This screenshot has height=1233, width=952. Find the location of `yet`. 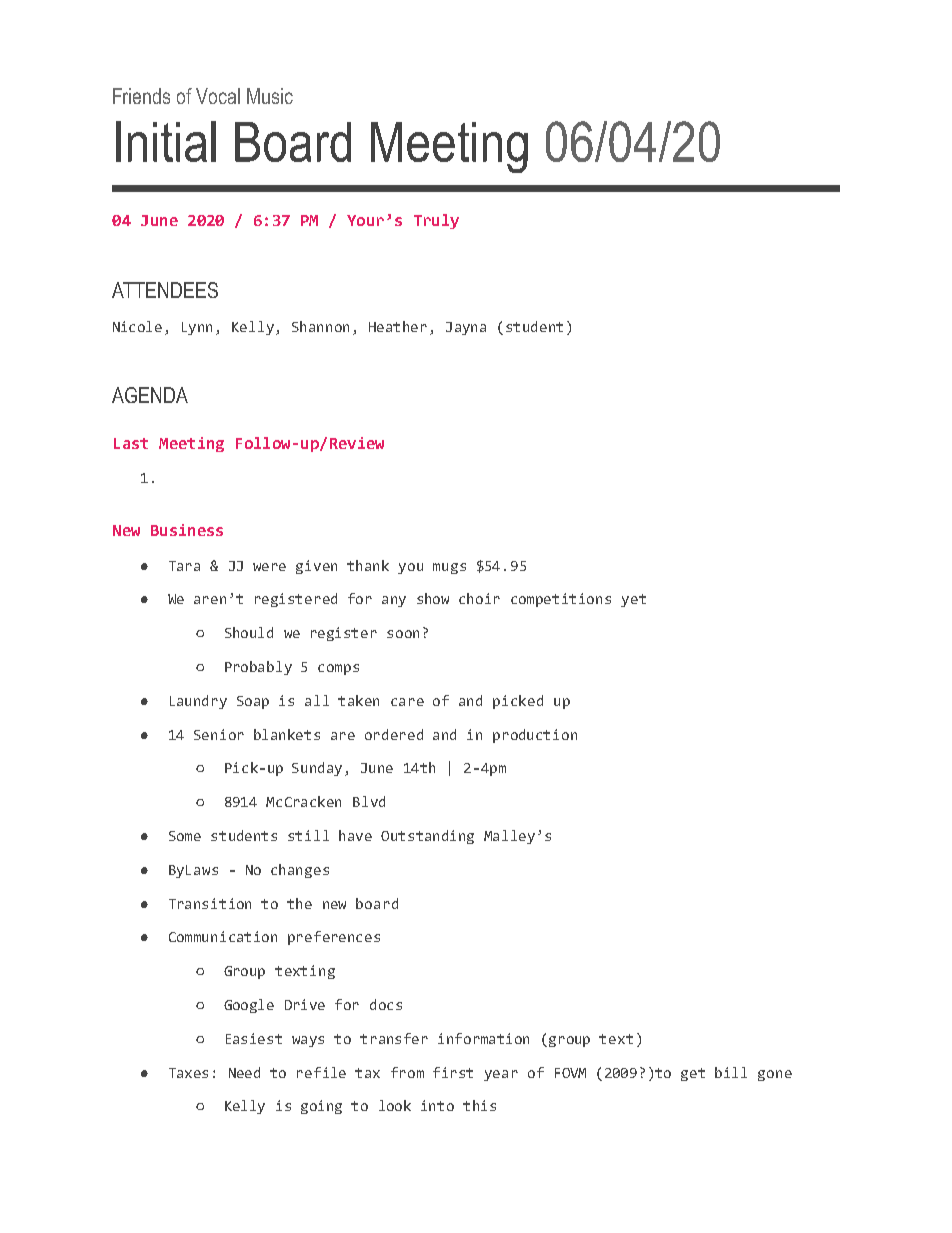

yet is located at coordinates (633, 600).
